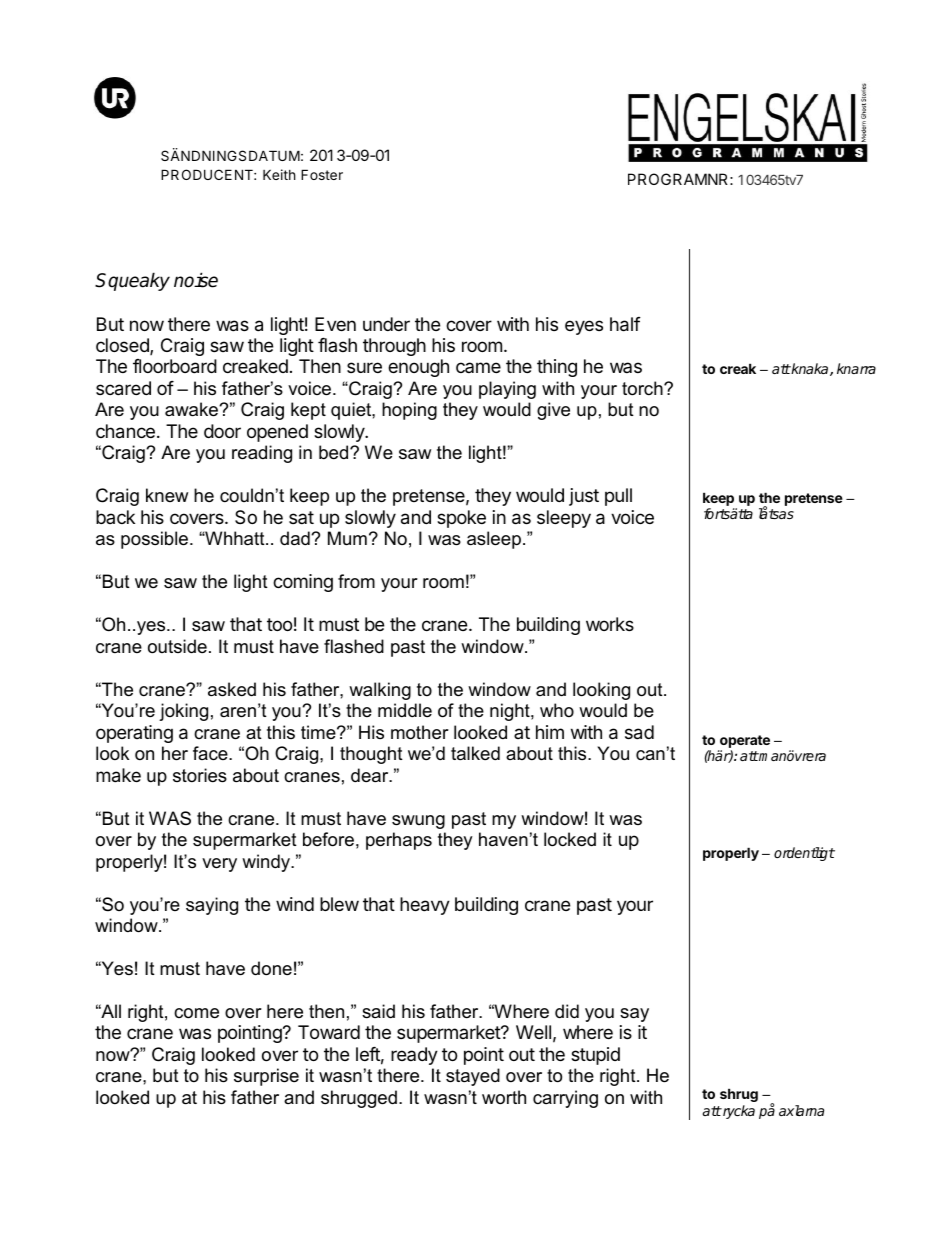 The width and height of the document is (952, 1233). What do you see at coordinates (409, 411) in the document?
I see `hoping` at bounding box center [409, 411].
